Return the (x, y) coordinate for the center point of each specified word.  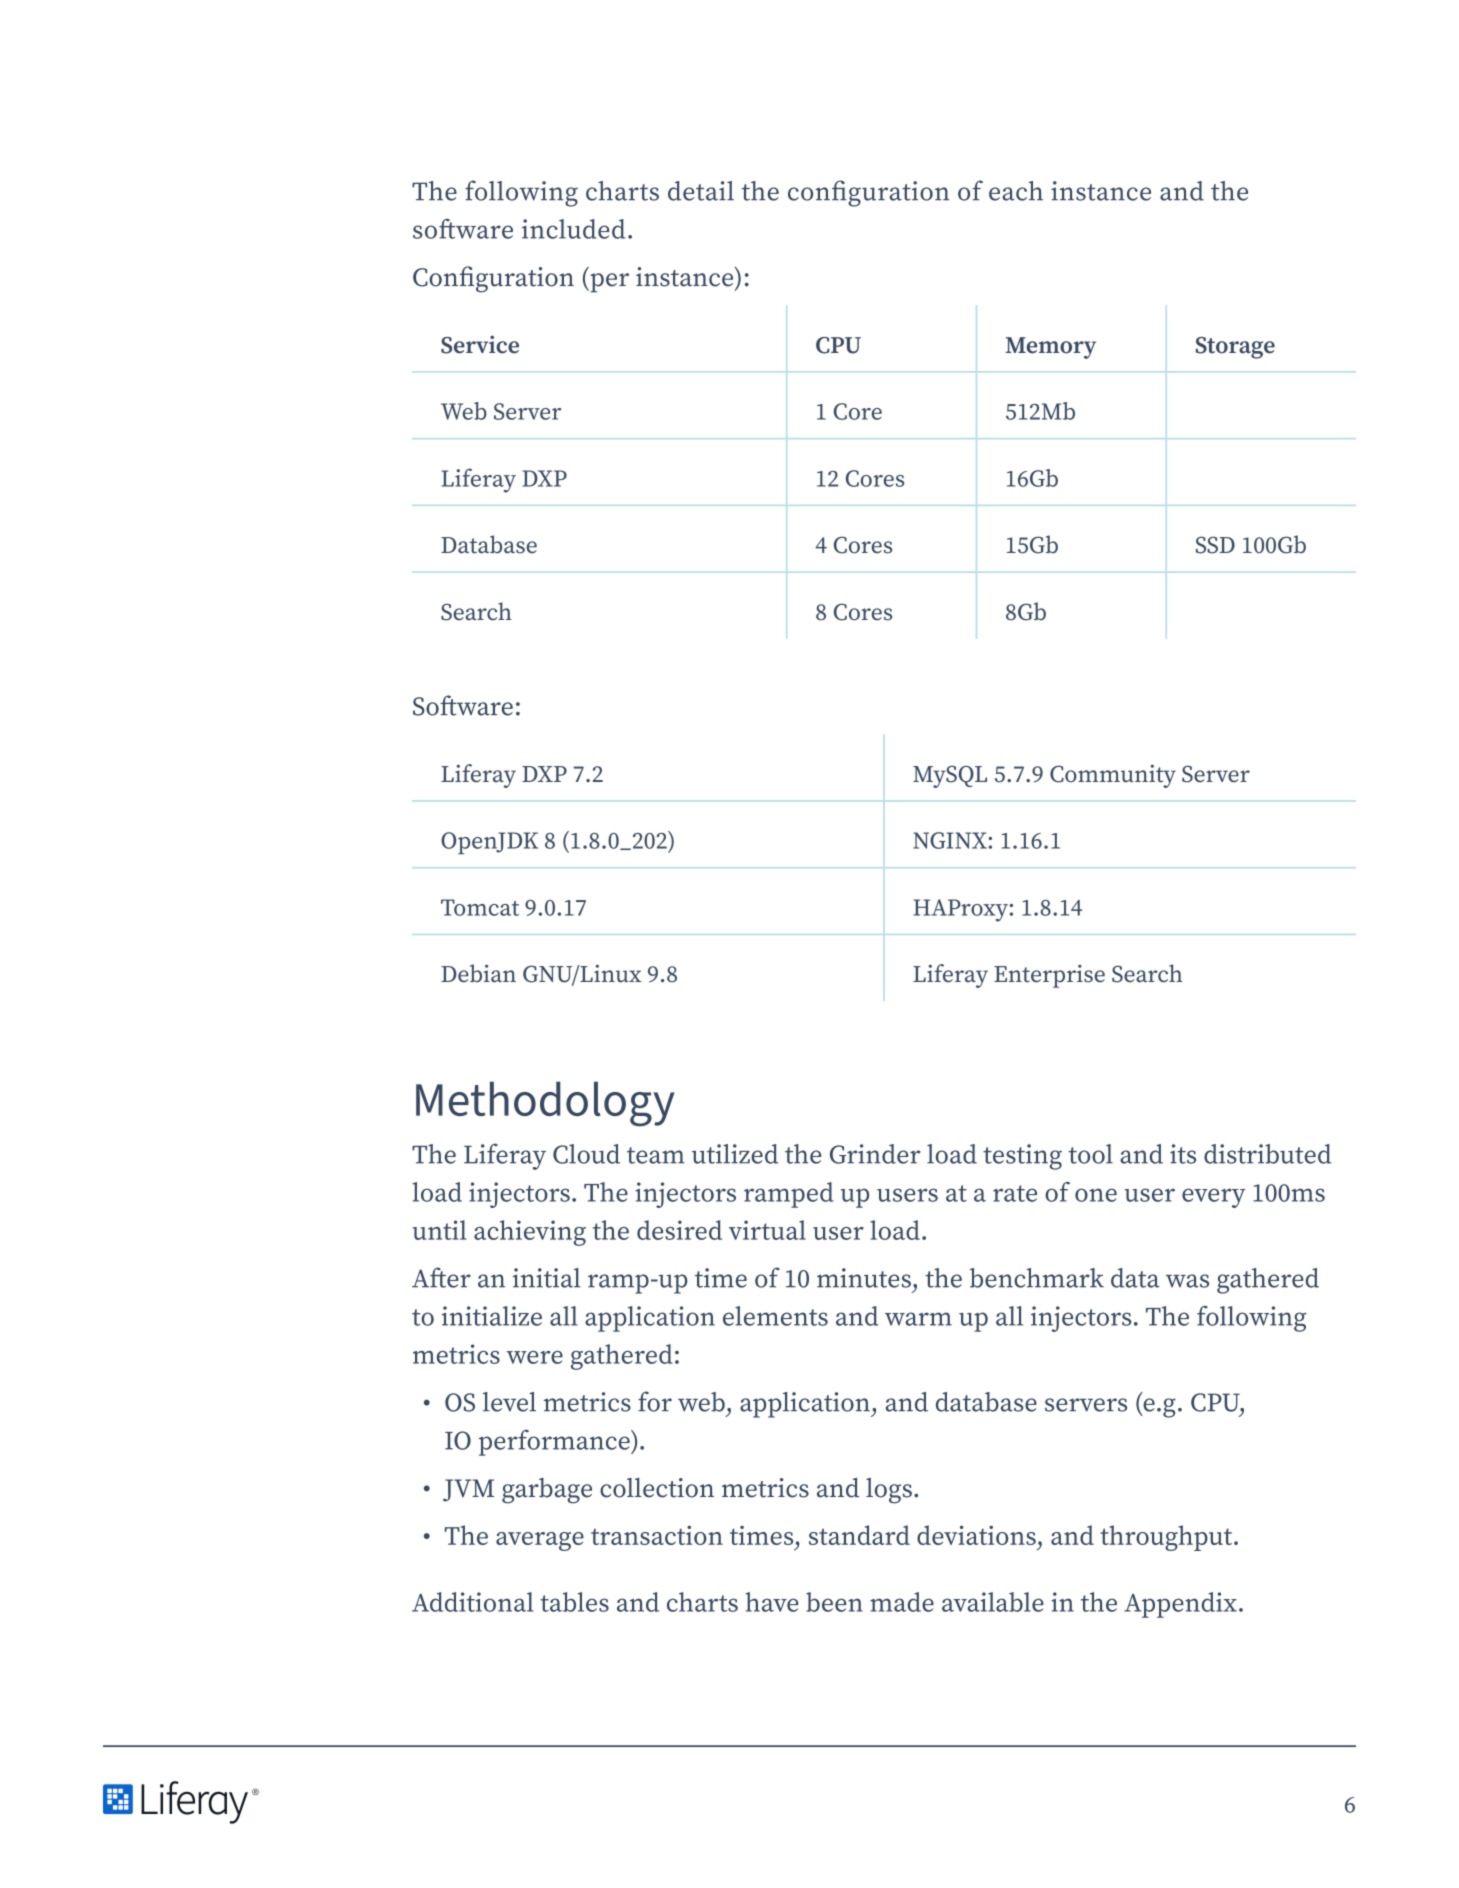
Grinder (875, 1154)
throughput (1167, 1538)
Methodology (545, 1104)
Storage (1235, 348)
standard (859, 1535)
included (573, 229)
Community (1113, 776)
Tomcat (480, 907)
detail (701, 191)
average (540, 1541)
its (1183, 1154)
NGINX (951, 840)
